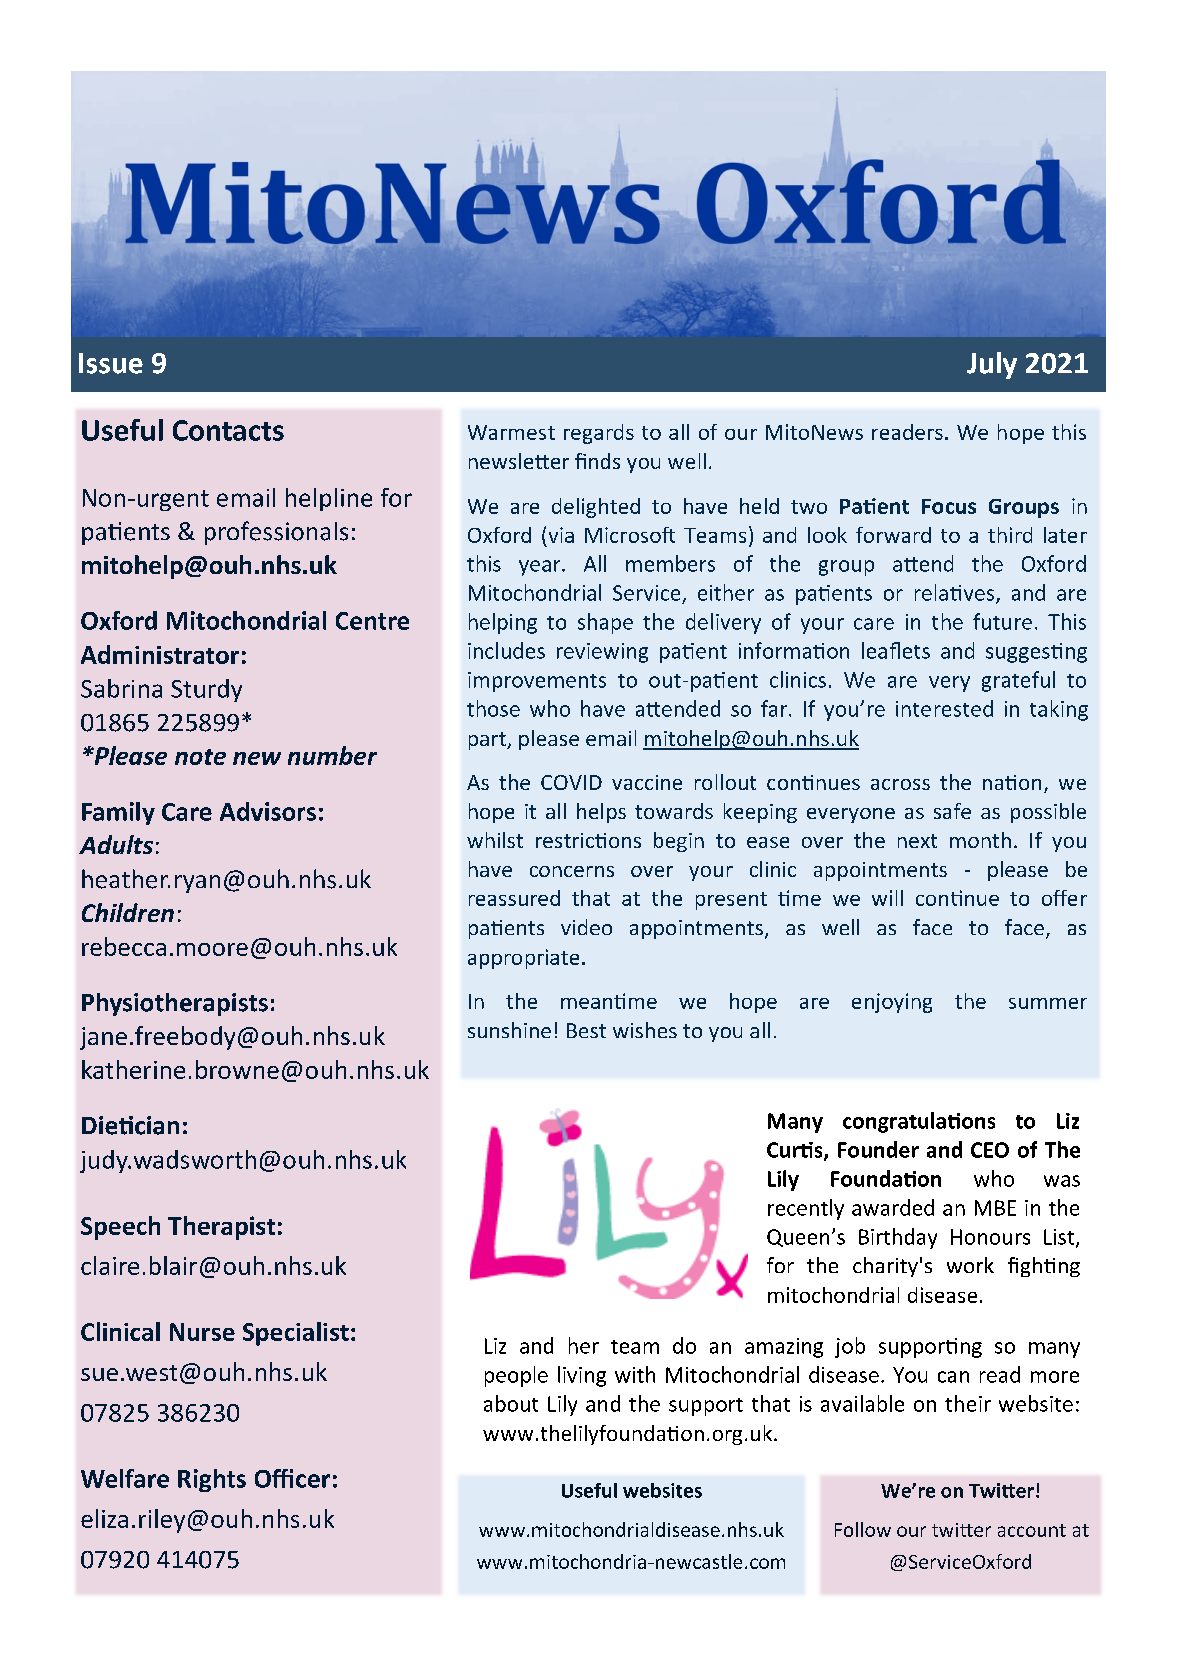 This screenshot has width=1177, height=1665. I want to click on video, so click(586, 927).
